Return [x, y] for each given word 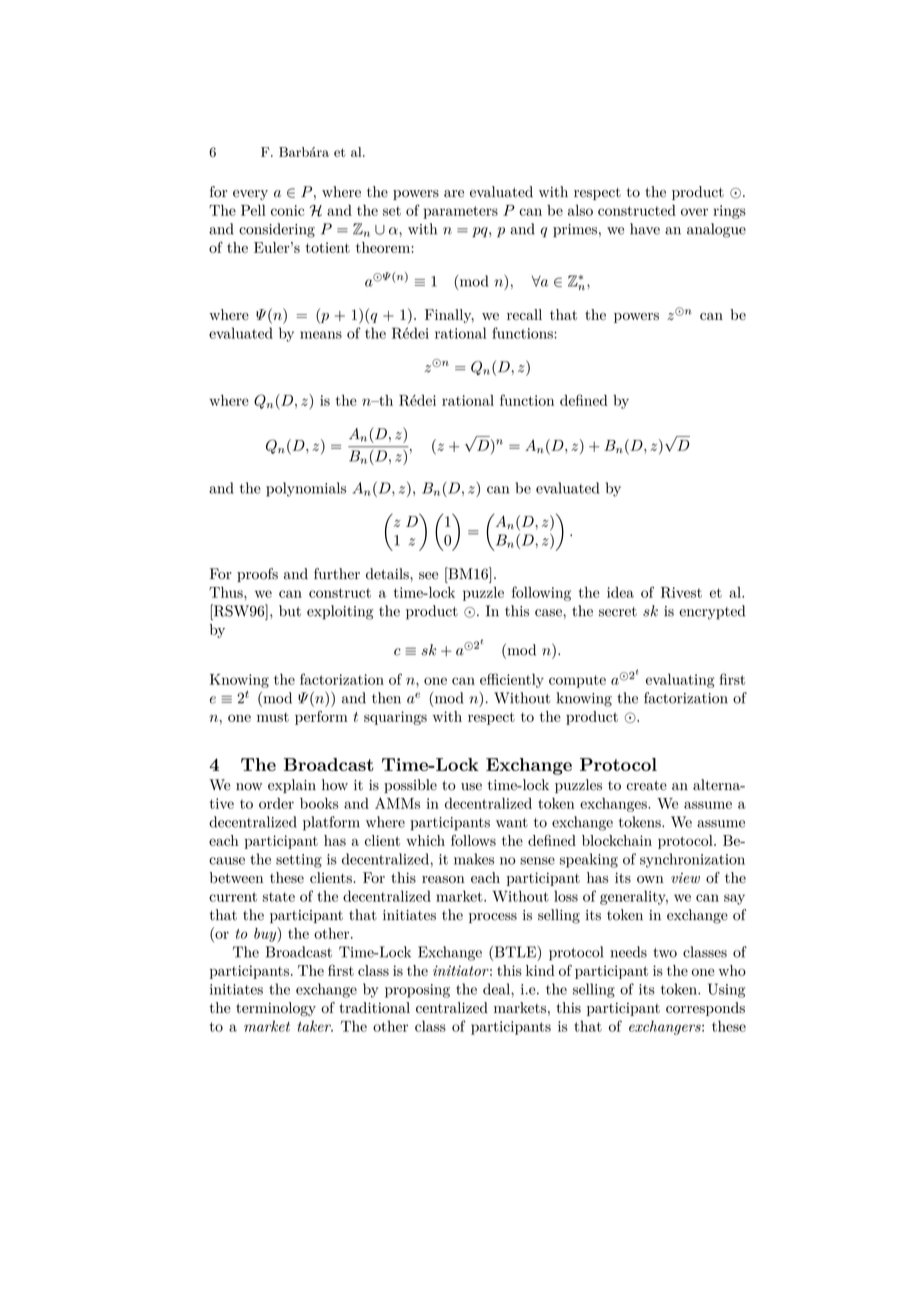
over [694, 212]
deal [497, 989]
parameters [460, 212]
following [541, 593]
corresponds [705, 1009]
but [290, 611]
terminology [276, 1009]
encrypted [712, 612]
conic [287, 210]
